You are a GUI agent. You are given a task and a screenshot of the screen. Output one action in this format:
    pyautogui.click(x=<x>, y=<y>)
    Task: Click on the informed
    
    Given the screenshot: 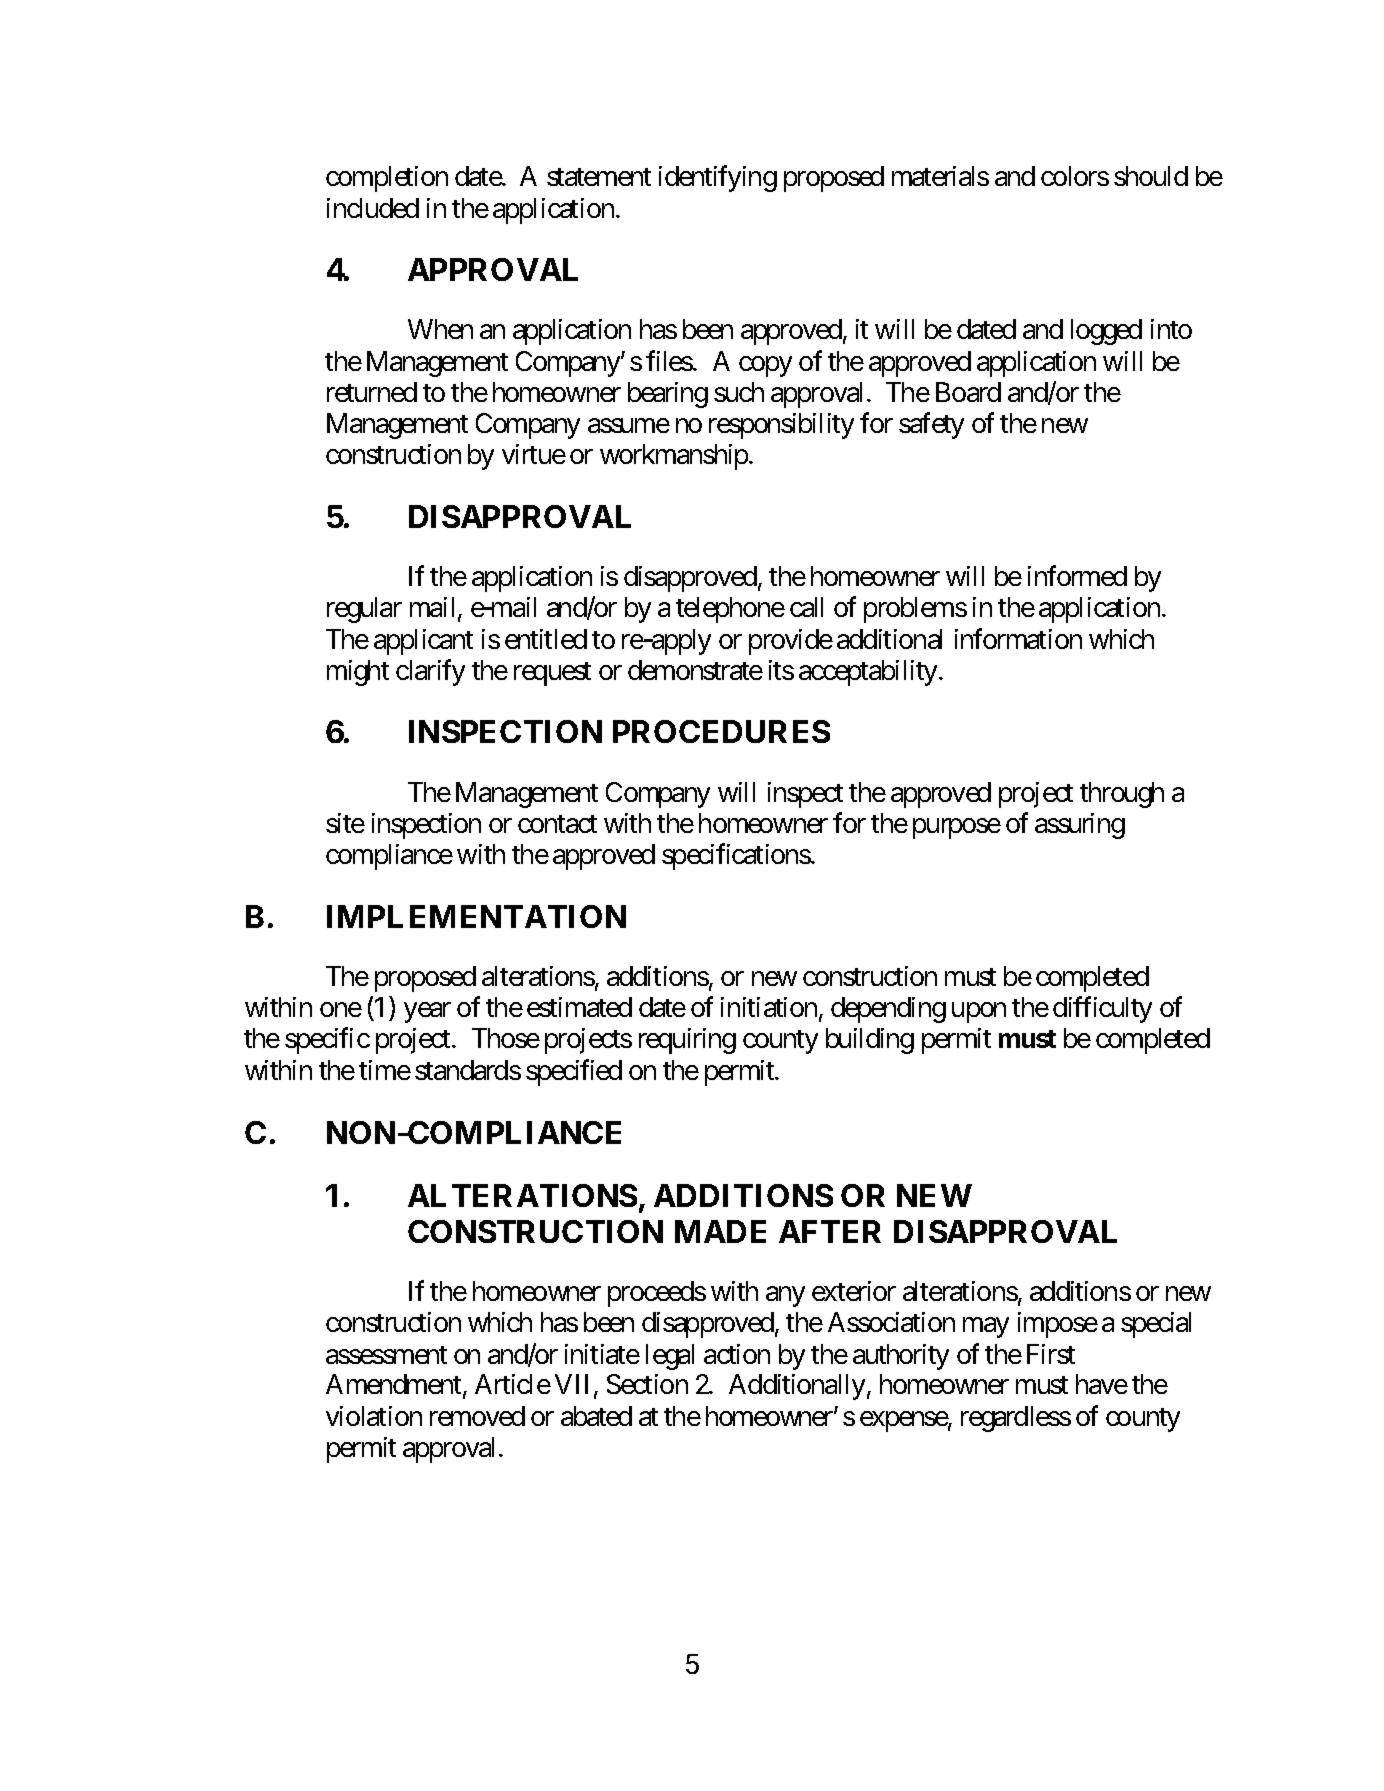 What is the action you would take?
    pyautogui.click(x=1077, y=575)
